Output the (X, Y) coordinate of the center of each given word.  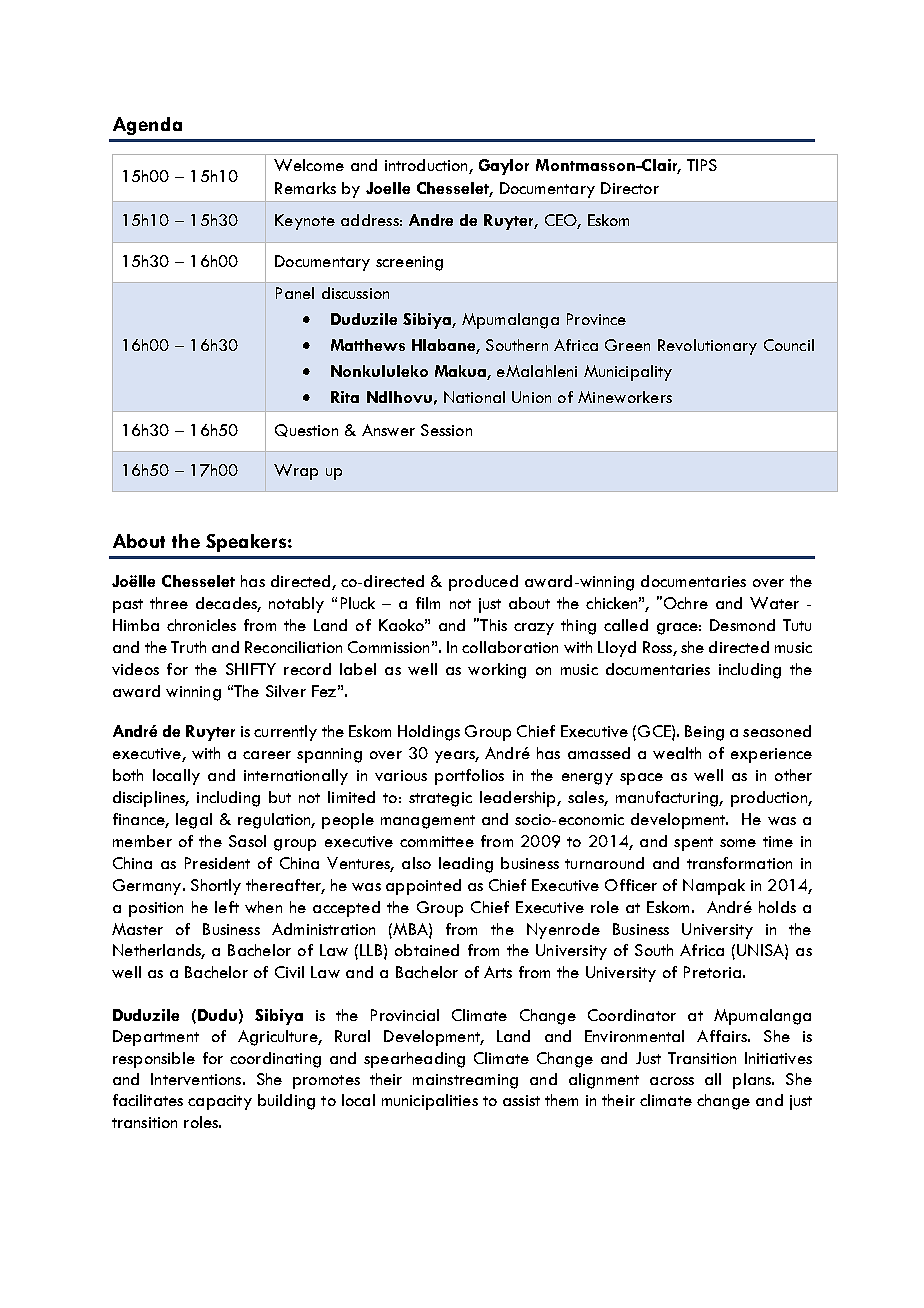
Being (704, 733)
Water (774, 603)
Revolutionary (707, 347)
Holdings (429, 733)
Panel (295, 293)
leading (466, 865)
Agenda (147, 126)
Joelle (388, 188)
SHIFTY (251, 669)
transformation (739, 863)
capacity (220, 1102)
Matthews (368, 345)
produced (483, 583)
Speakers (246, 543)
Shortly (216, 887)
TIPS (702, 165)
